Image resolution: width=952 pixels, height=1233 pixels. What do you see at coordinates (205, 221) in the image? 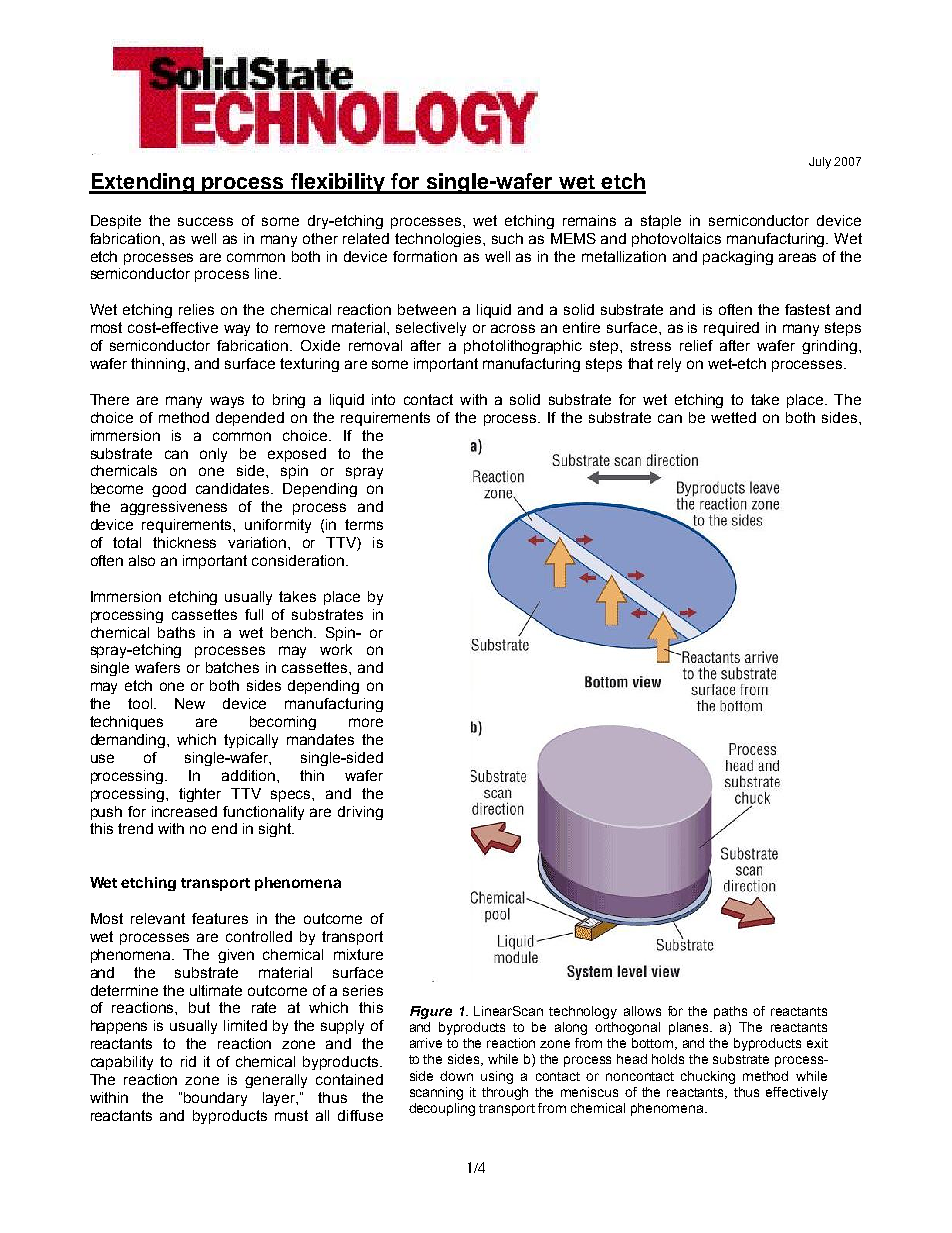
I see `success` at bounding box center [205, 221].
